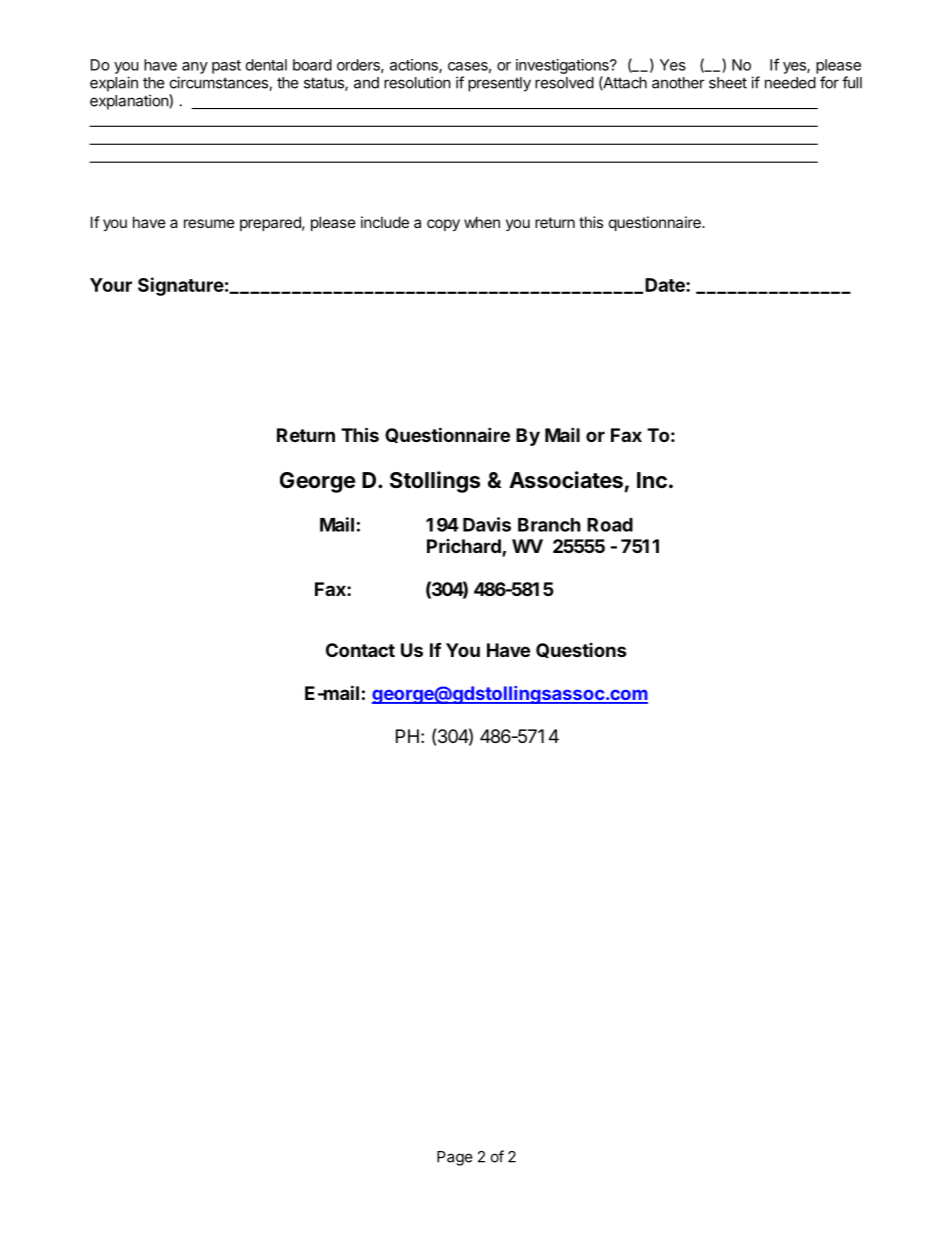 This screenshot has width=952, height=1233. What do you see at coordinates (610, 525) in the screenshot?
I see `Road` at bounding box center [610, 525].
